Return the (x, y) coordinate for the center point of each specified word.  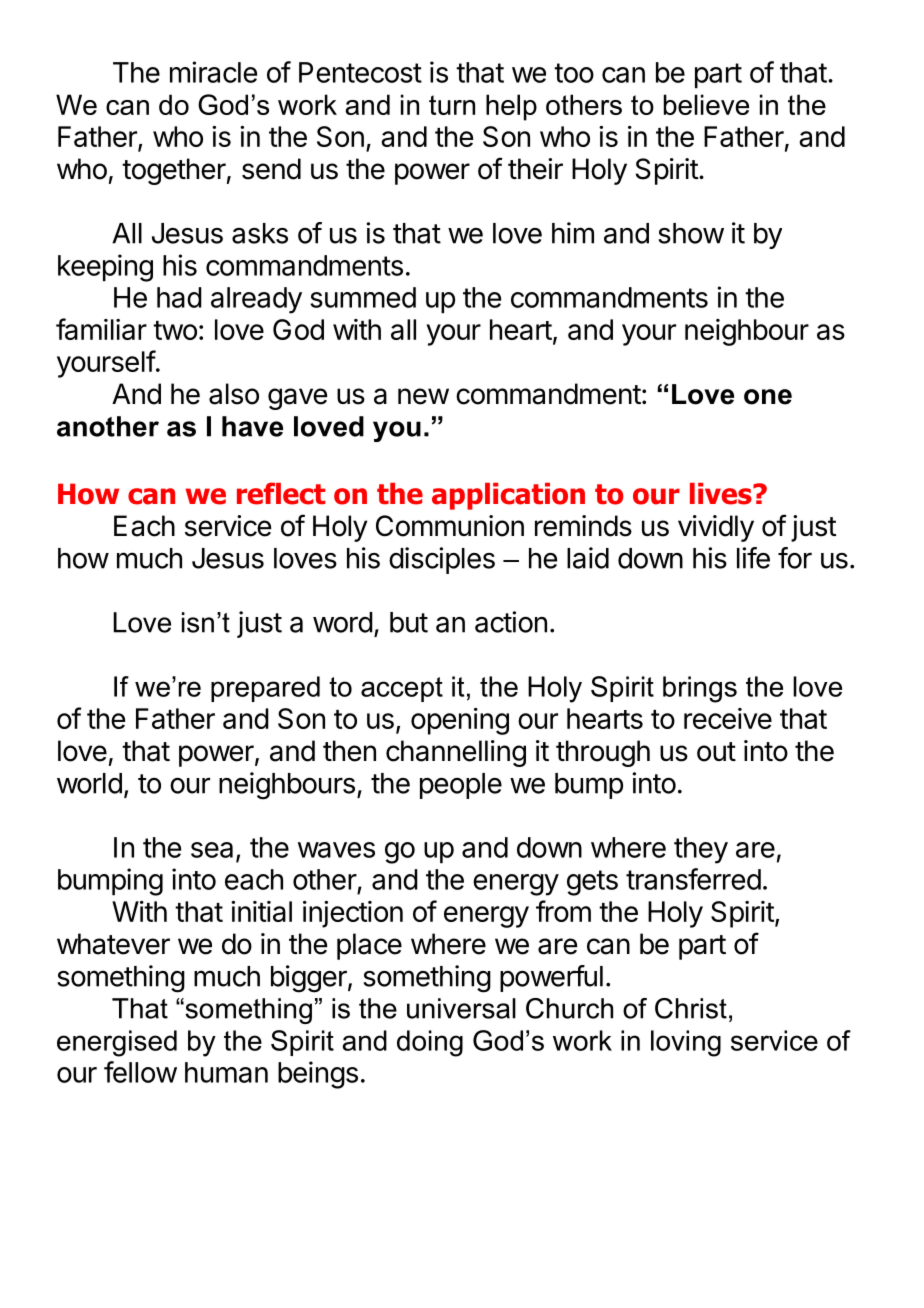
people (461, 786)
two (175, 330)
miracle (213, 72)
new (423, 396)
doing (430, 1043)
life (753, 558)
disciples (442, 560)
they (701, 850)
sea (212, 850)
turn (452, 105)
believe (706, 104)
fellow (140, 1072)
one (768, 397)
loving (686, 1043)
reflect (281, 493)
